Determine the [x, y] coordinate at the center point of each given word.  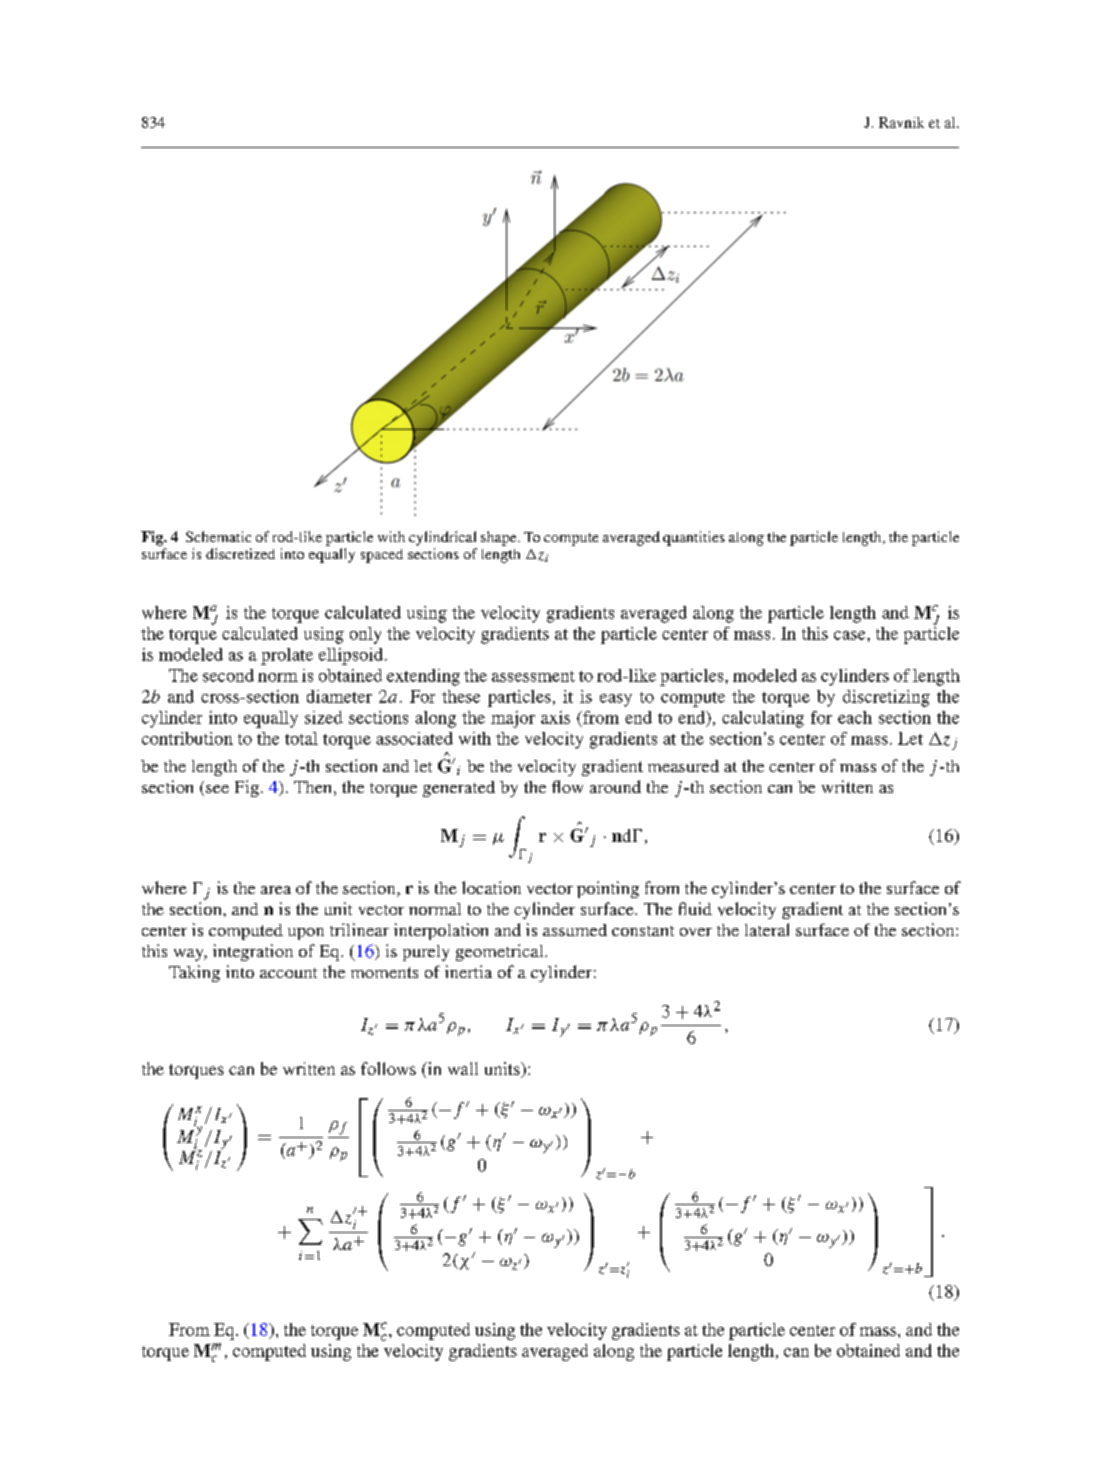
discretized [240, 553]
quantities [694, 538]
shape [500, 538]
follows [388, 1068]
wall [463, 1068]
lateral [767, 929]
